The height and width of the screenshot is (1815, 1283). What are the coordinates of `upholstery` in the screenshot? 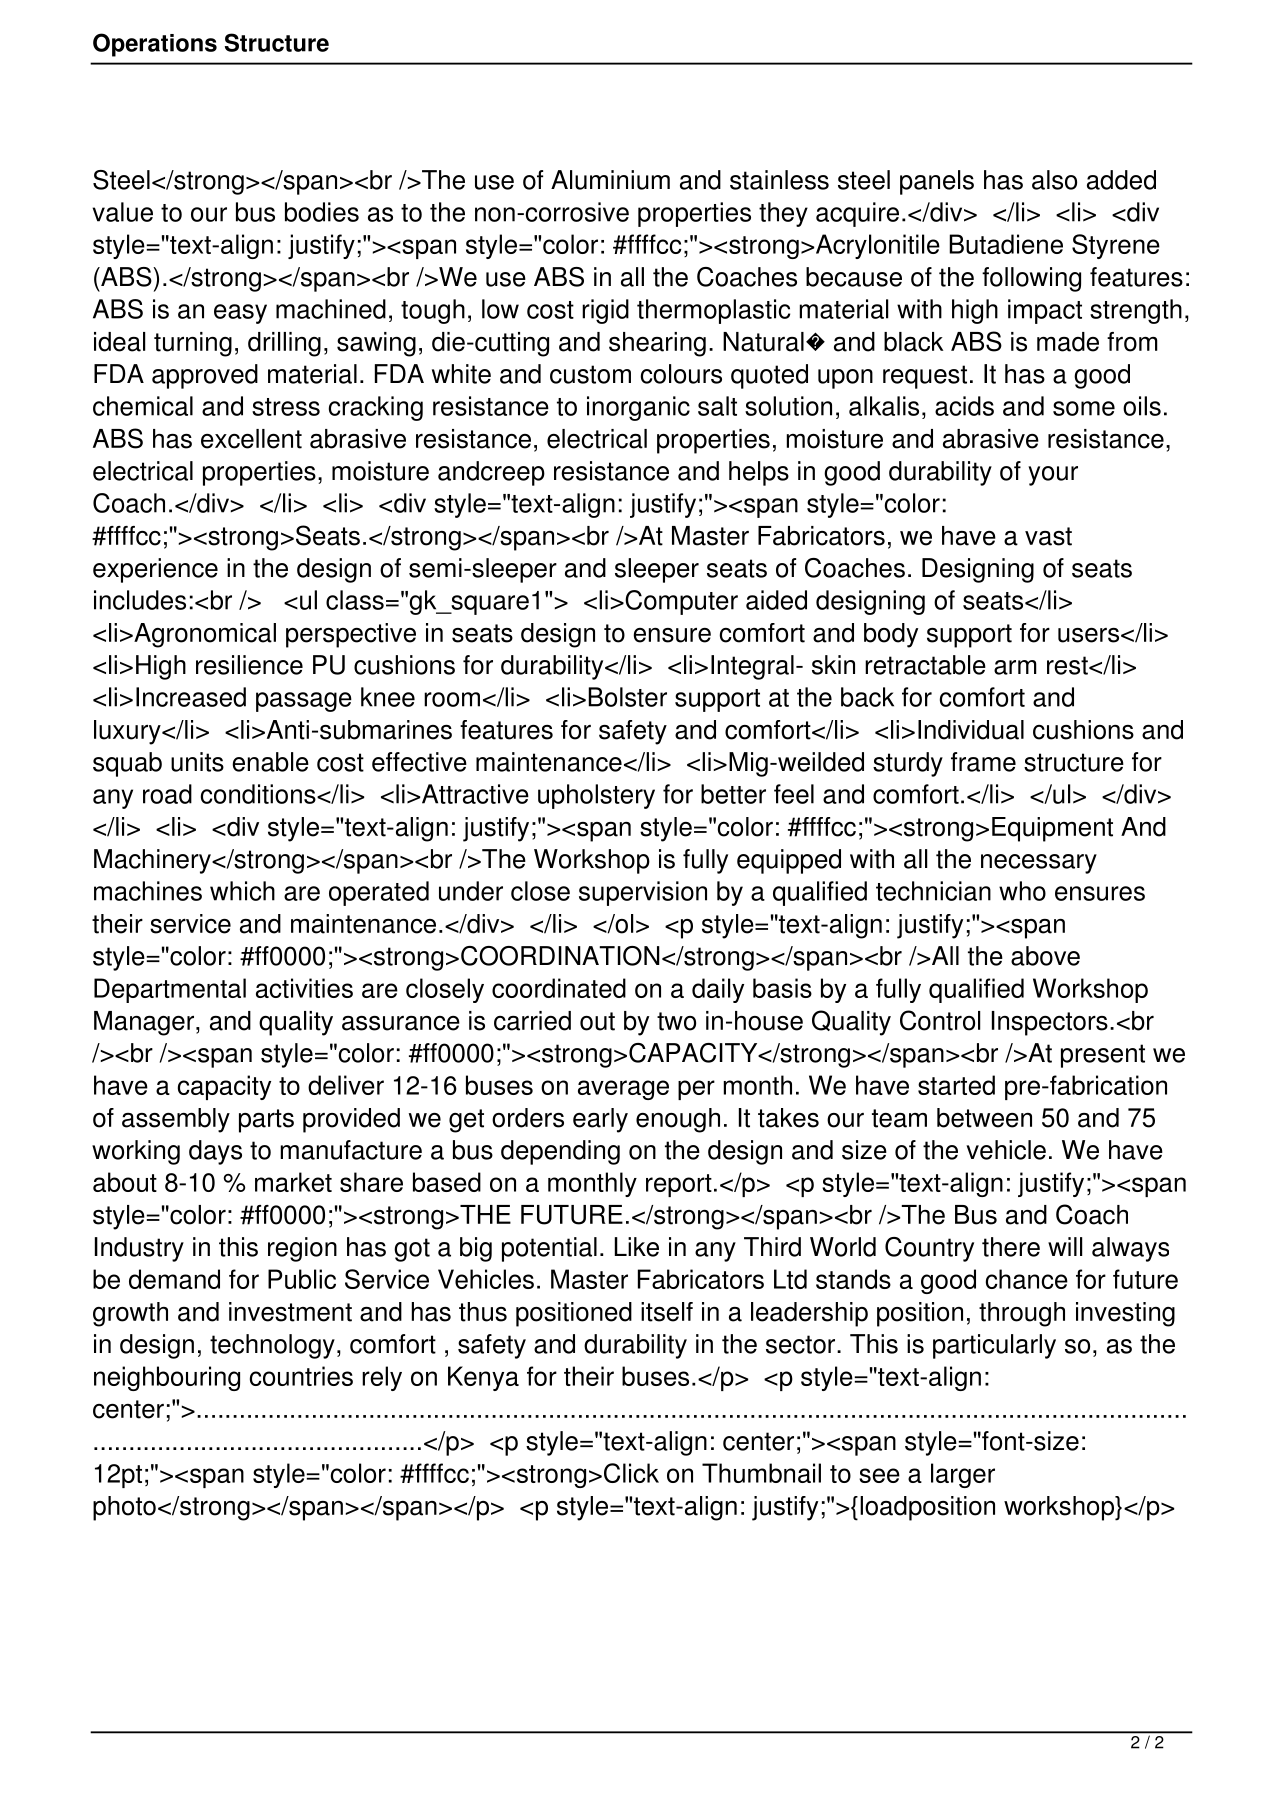 It's located at (596, 796).
